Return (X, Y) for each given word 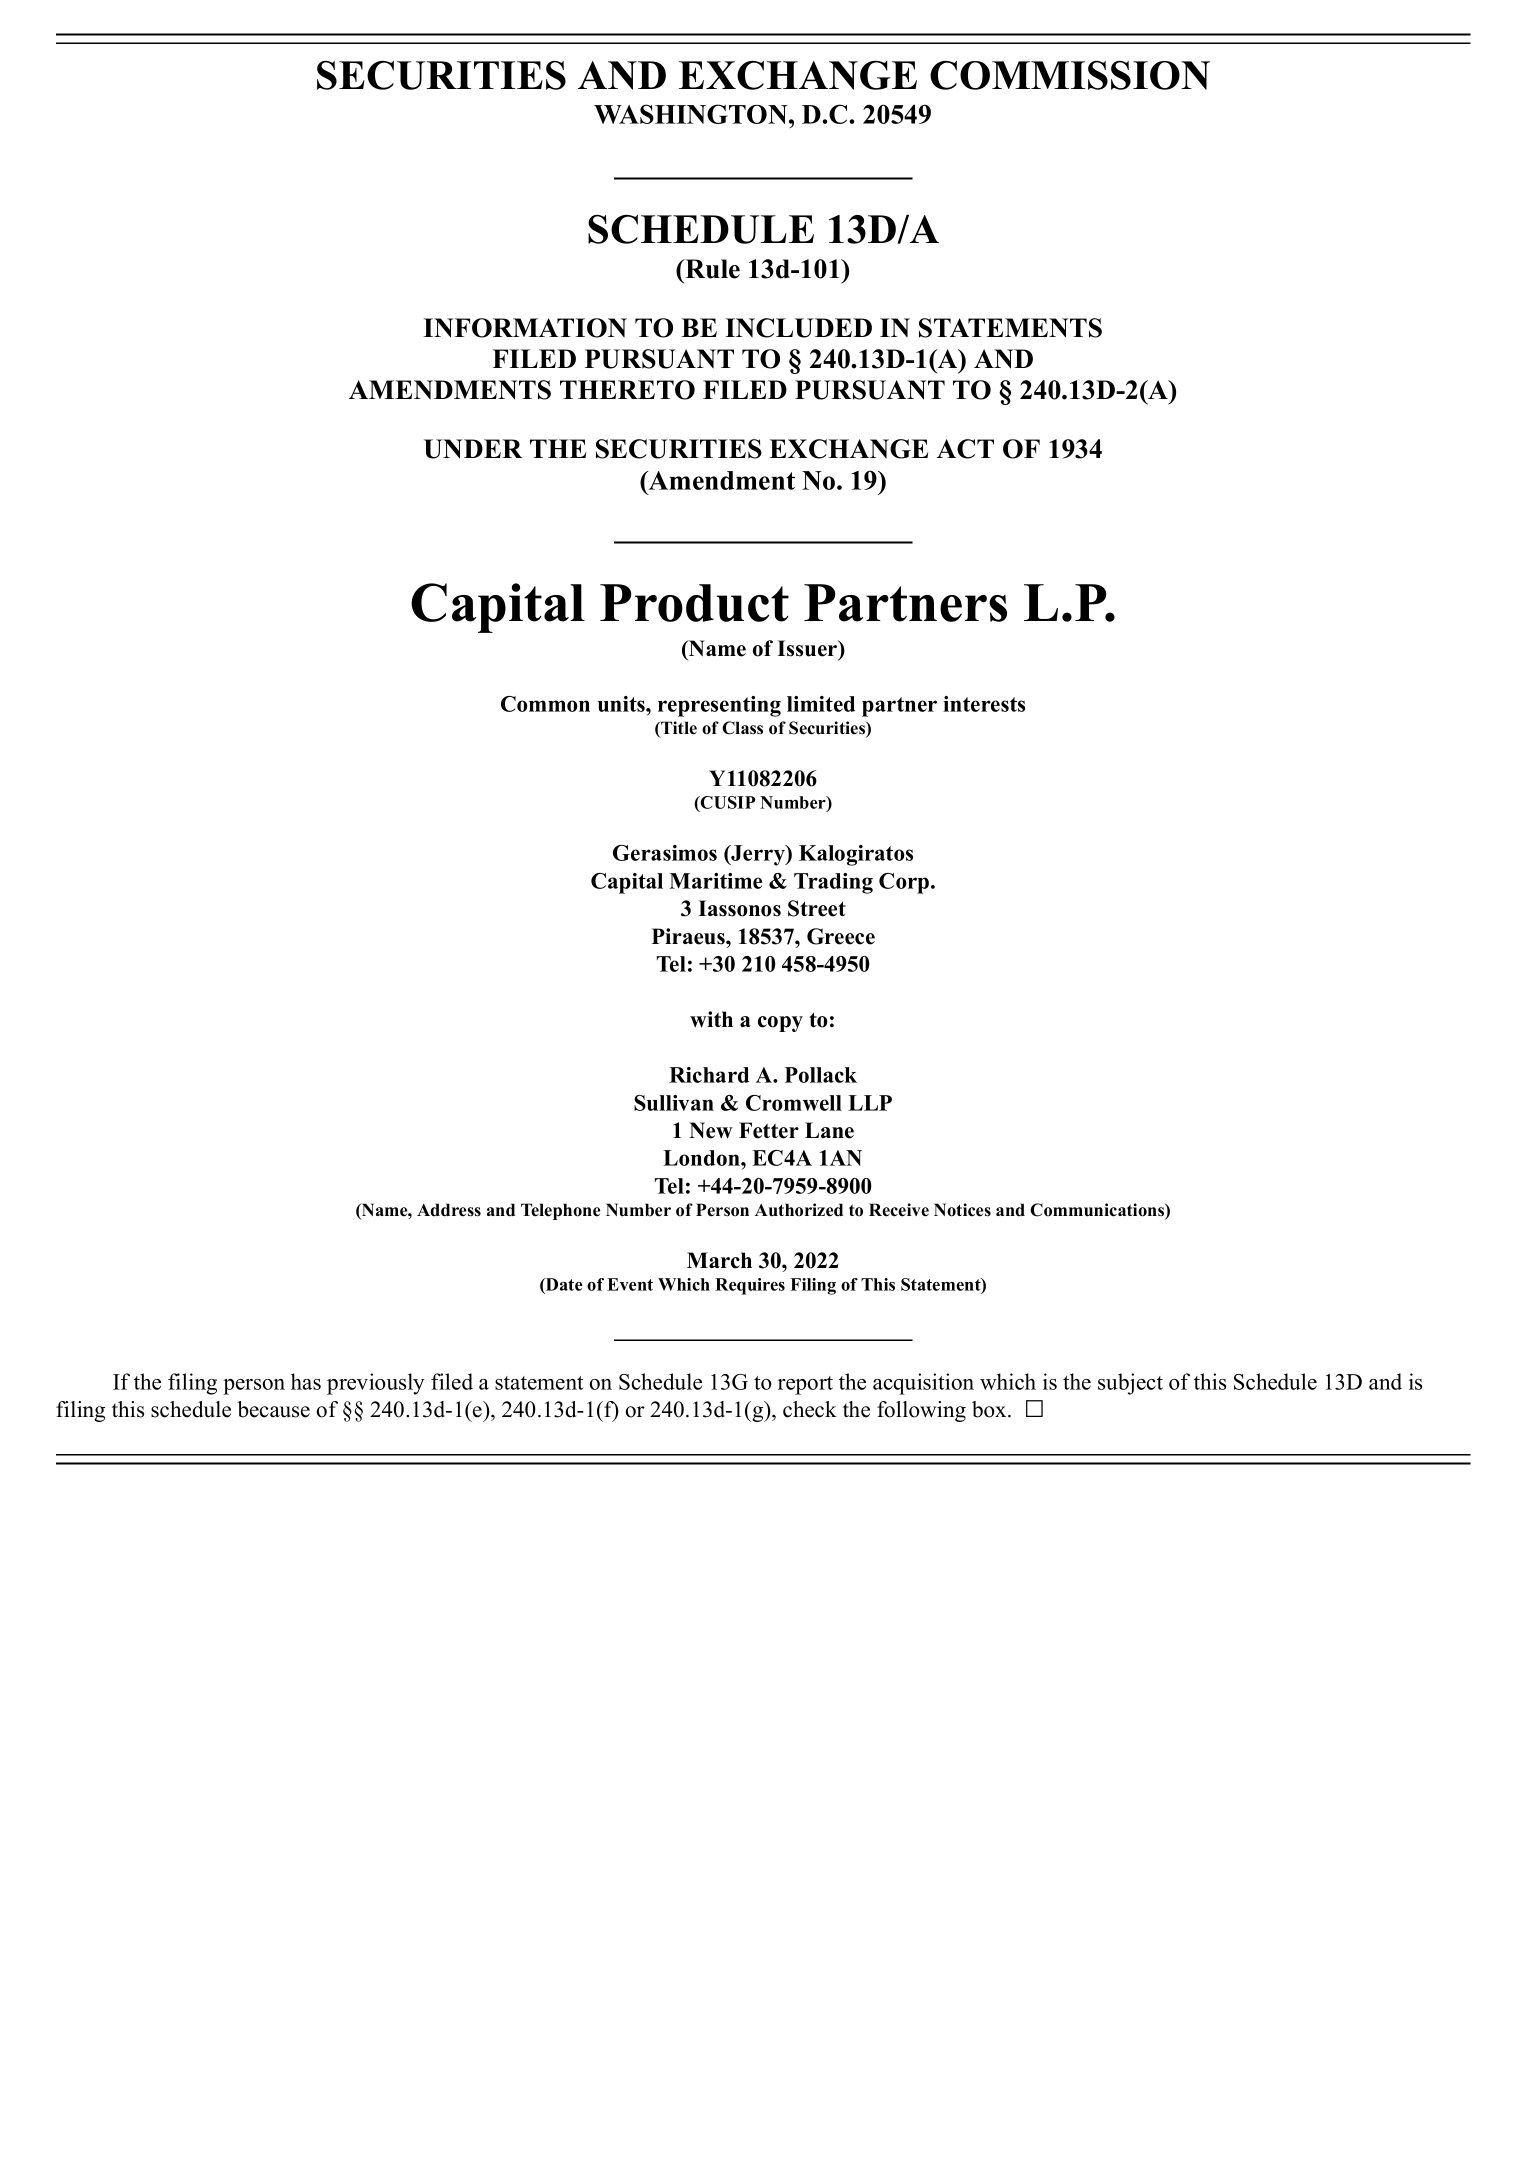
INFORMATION (525, 328)
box (990, 1409)
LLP (870, 1103)
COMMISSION (1070, 75)
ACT (965, 449)
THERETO (627, 390)
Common (545, 704)
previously (376, 1384)
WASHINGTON (692, 114)
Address (449, 1210)
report (805, 1385)
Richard (709, 1075)
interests (984, 704)
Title (678, 729)
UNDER (473, 449)
